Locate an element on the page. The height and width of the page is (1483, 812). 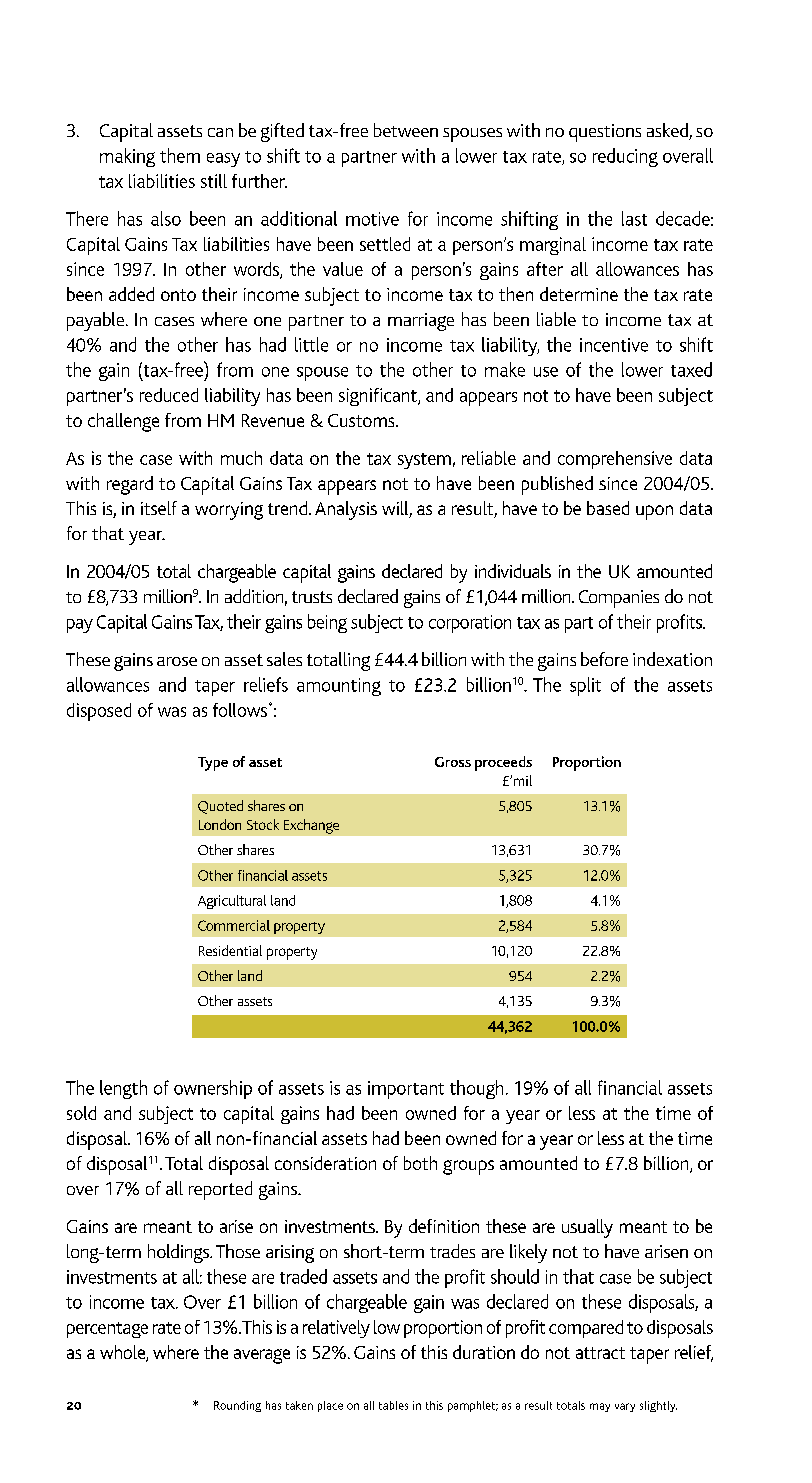
between is located at coordinates (406, 130).
